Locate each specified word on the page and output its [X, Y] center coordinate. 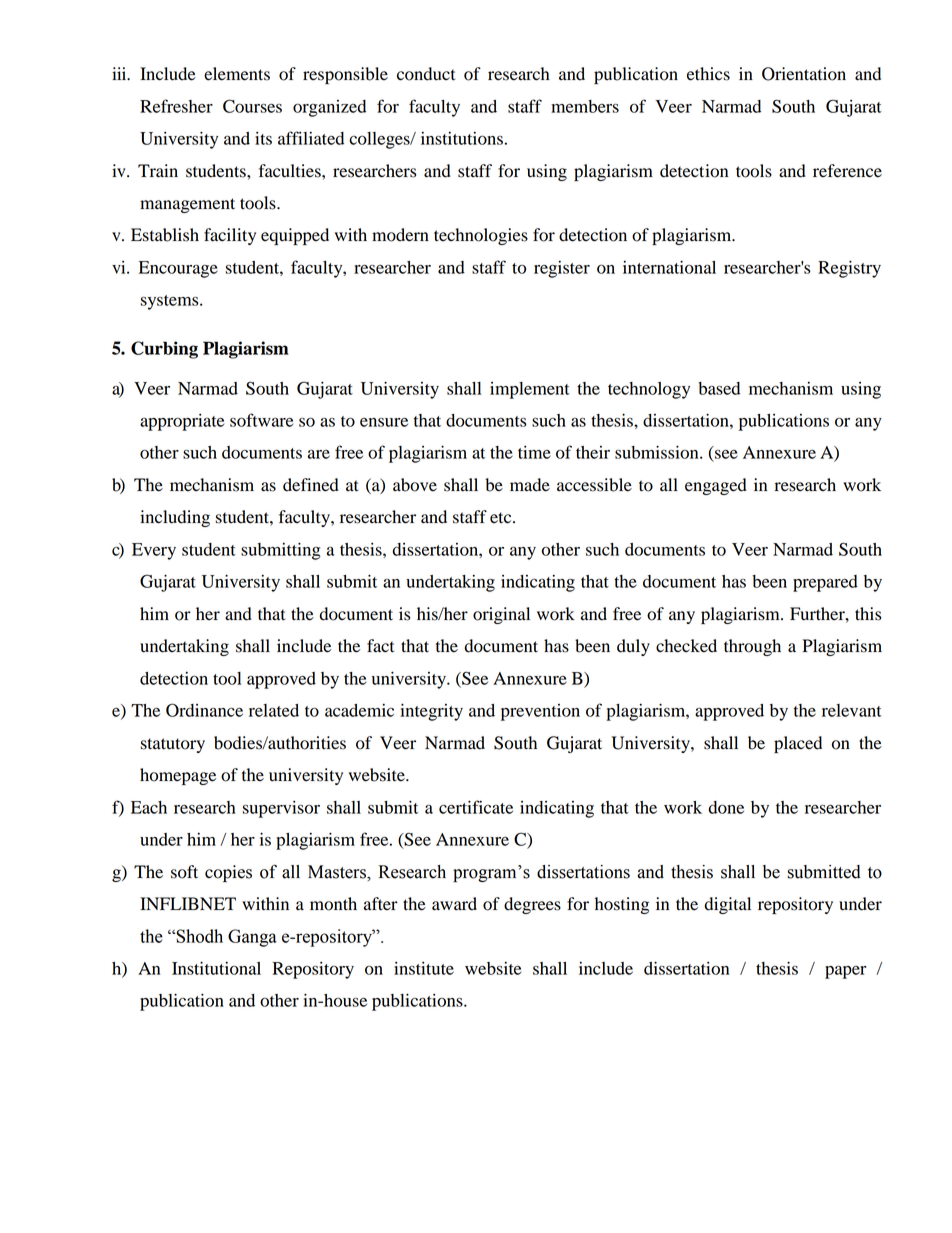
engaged [716, 486]
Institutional [216, 968]
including [175, 518]
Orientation [804, 74]
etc [502, 518]
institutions [462, 138]
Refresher [176, 106]
